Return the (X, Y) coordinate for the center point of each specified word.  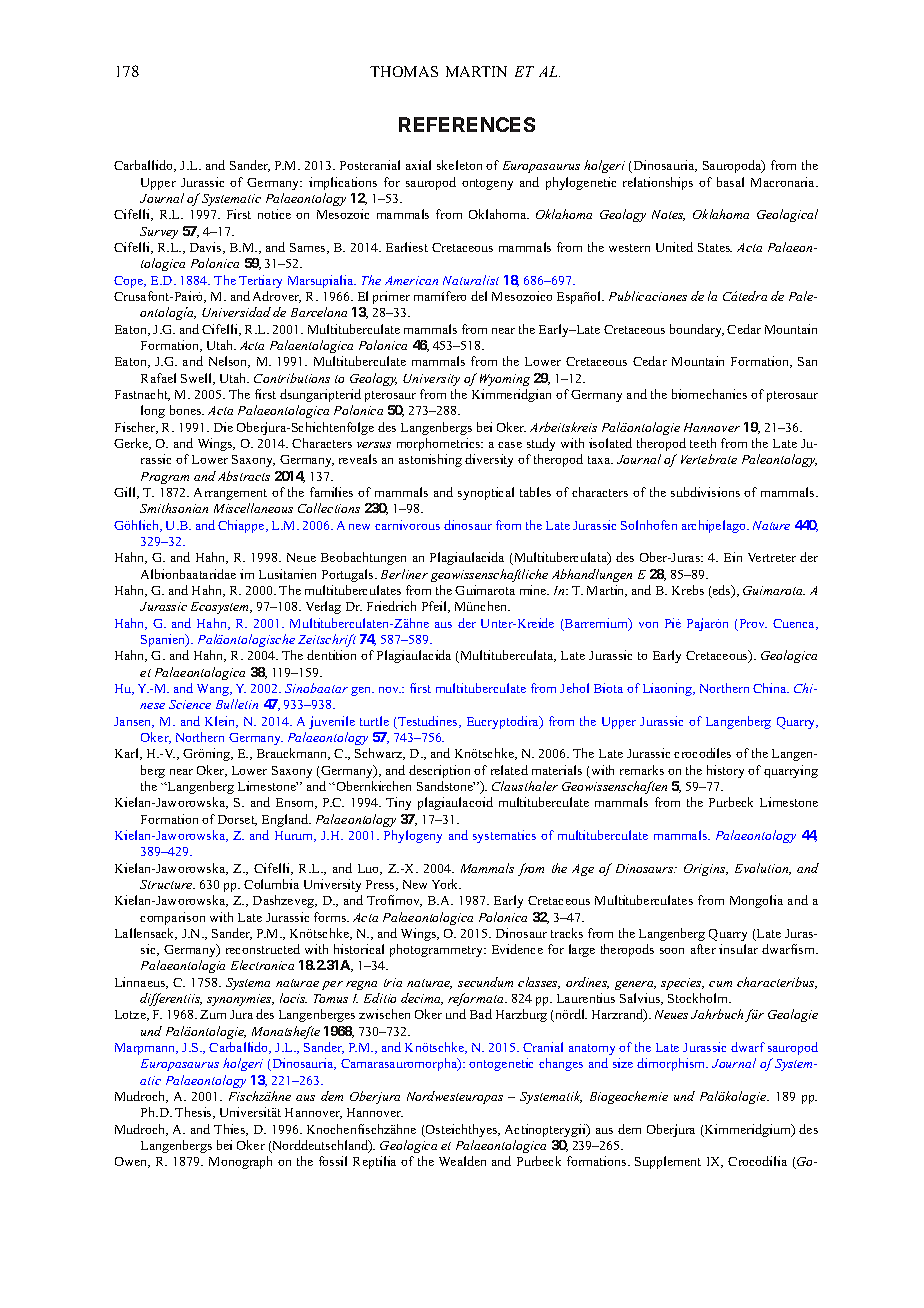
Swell (198, 379)
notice (274, 214)
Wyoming (505, 380)
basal (730, 182)
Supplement (668, 1162)
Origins (706, 870)
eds (722, 591)
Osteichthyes (462, 1130)
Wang (214, 690)
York (446, 884)
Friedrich (391, 606)
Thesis (194, 1113)
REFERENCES (467, 124)
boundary (697, 330)
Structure (167, 884)
